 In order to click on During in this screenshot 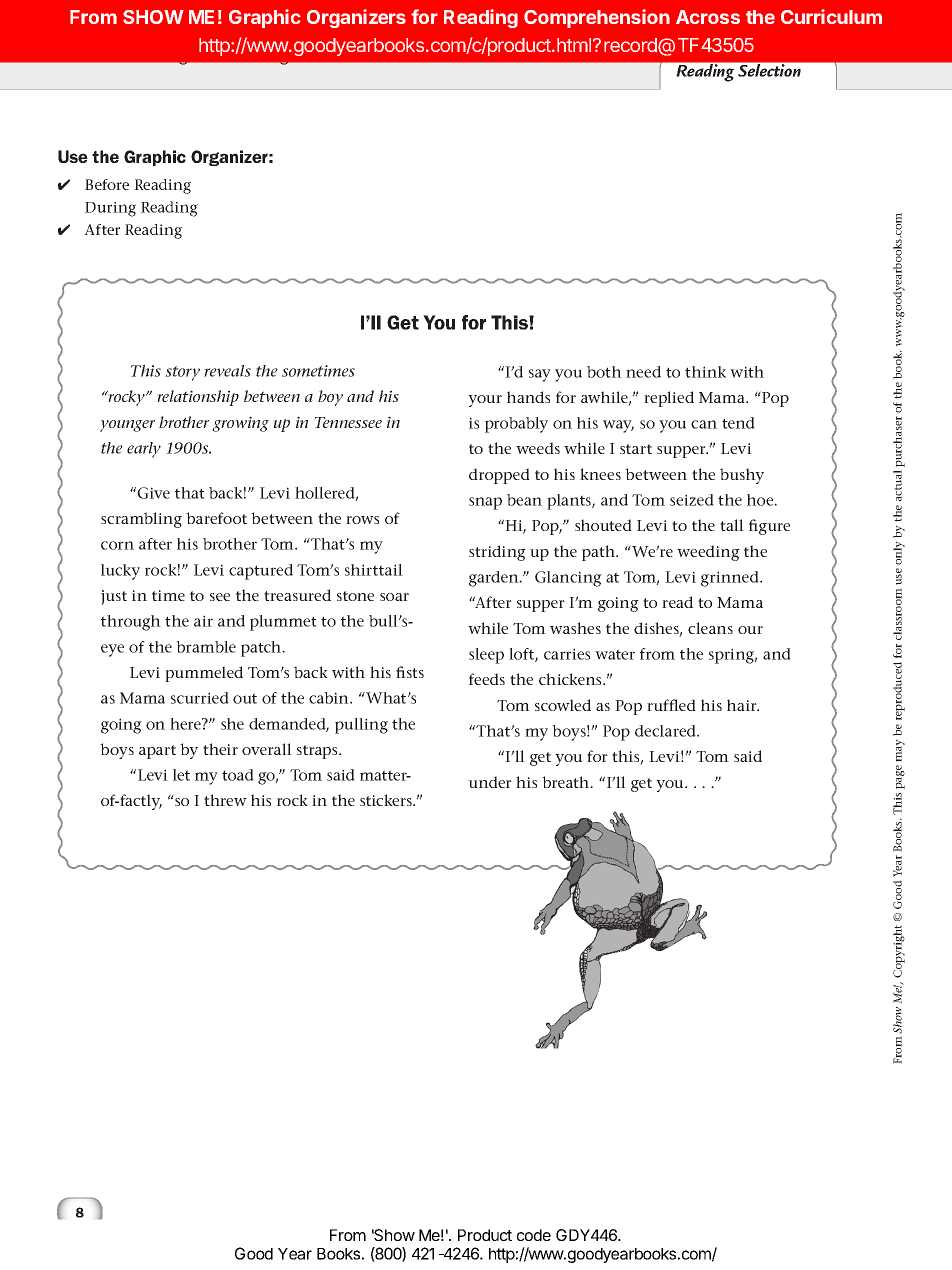, I will do `click(110, 209)`.
